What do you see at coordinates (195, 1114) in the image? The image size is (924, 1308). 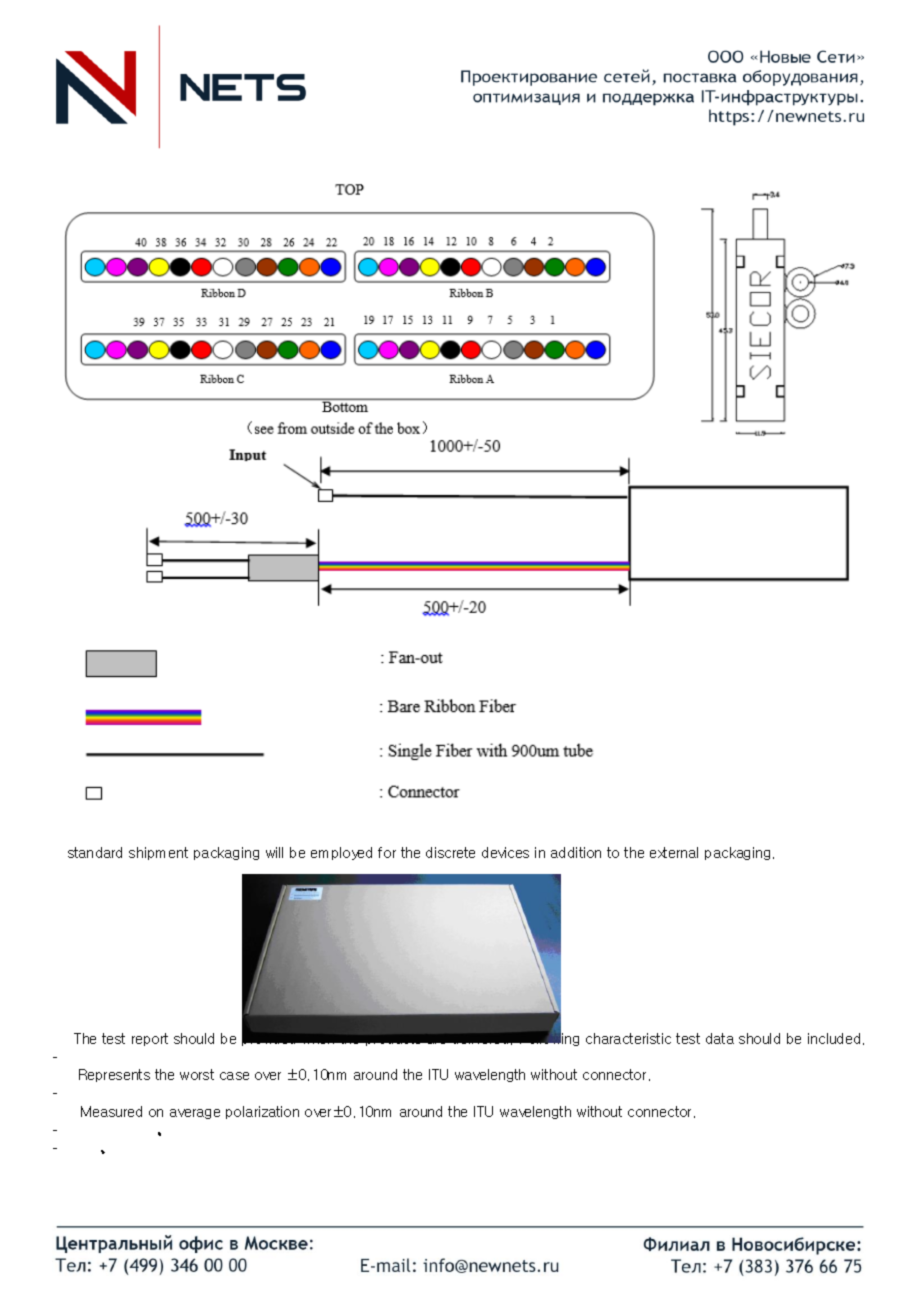 I see `average` at bounding box center [195, 1114].
